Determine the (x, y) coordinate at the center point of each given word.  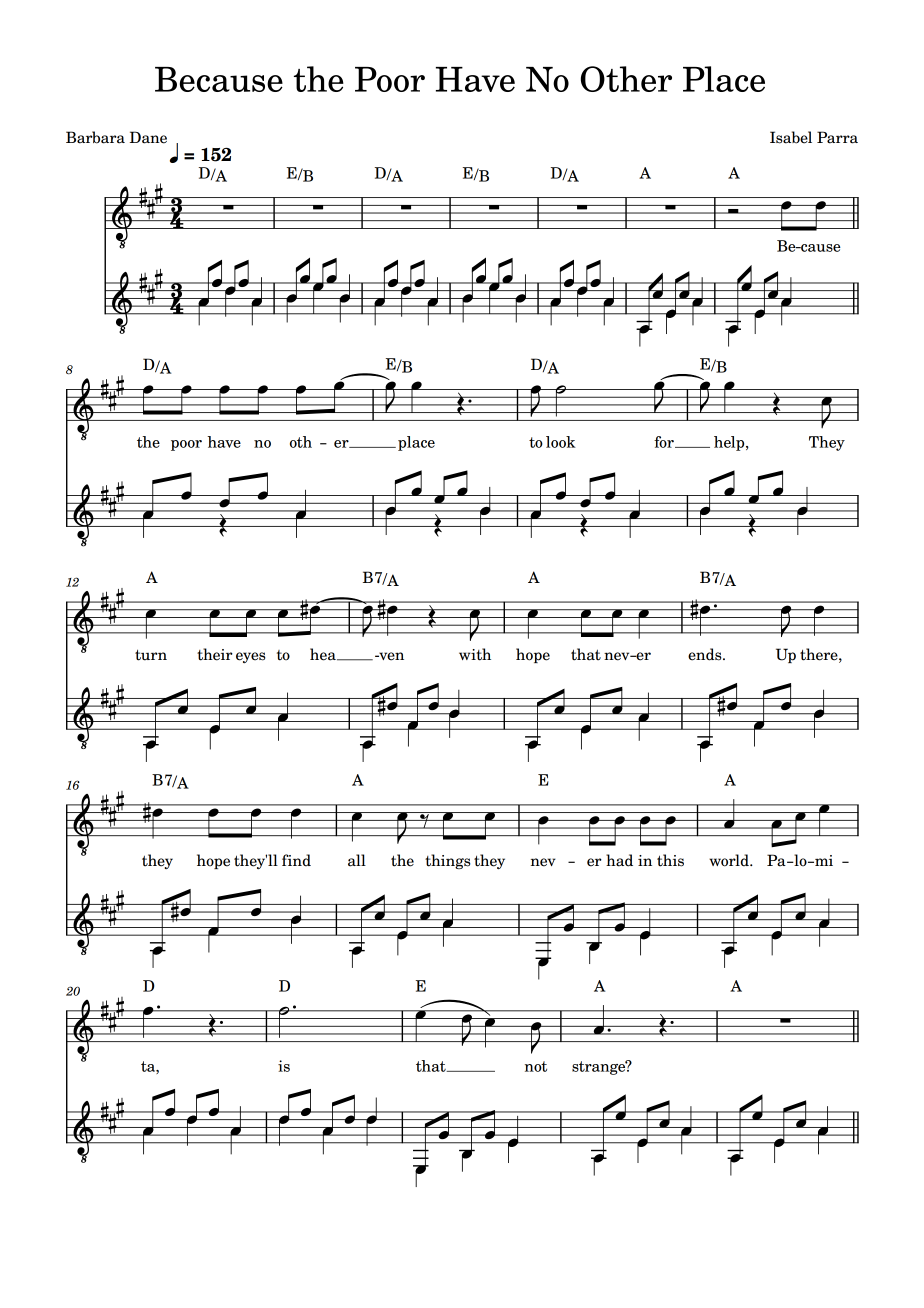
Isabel (791, 137)
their (215, 654)
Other (626, 79)
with (475, 654)
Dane (148, 137)
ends (706, 654)
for (665, 442)
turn (151, 655)
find (296, 860)
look (561, 442)
